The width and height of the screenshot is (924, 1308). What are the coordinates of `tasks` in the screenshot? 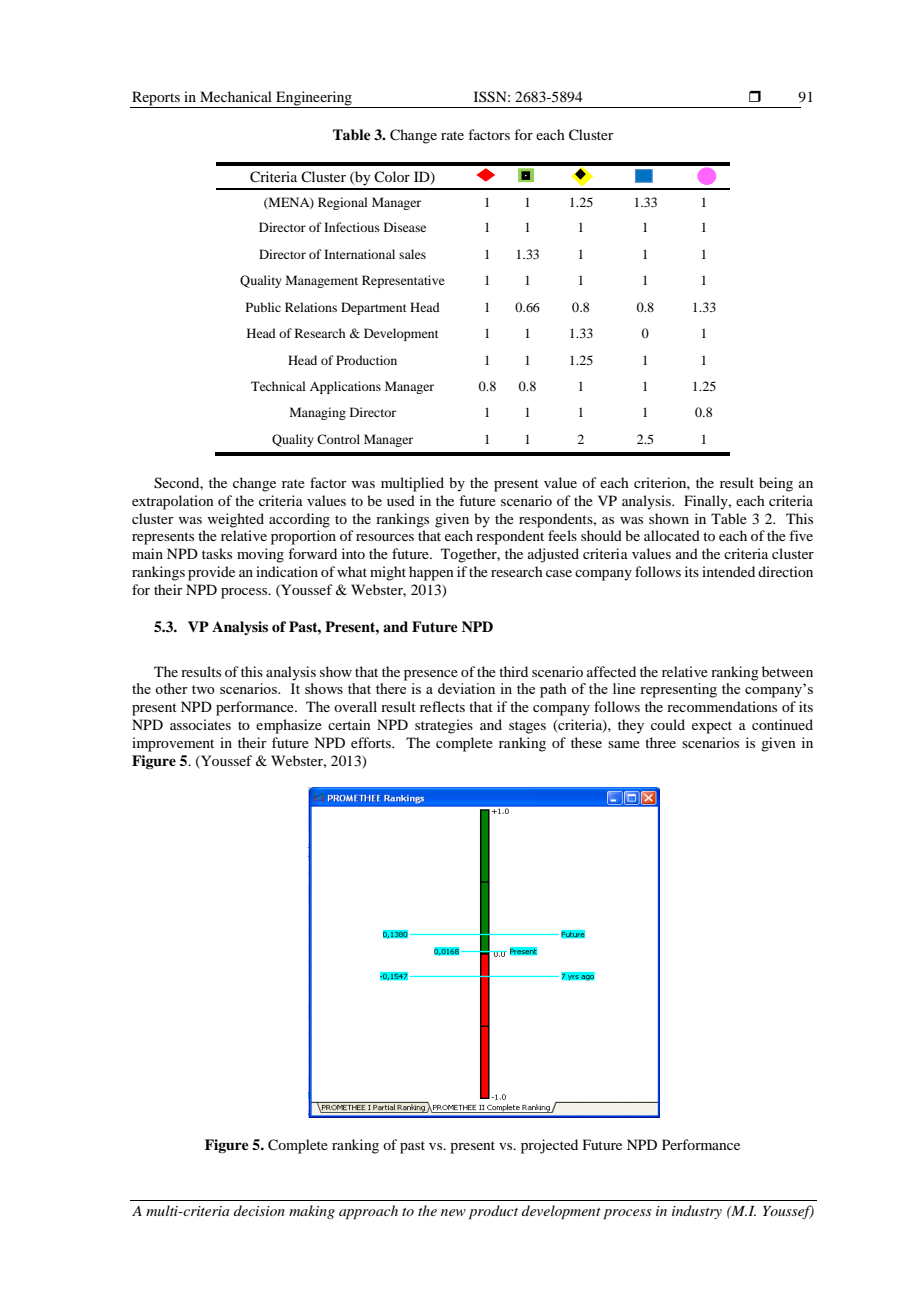 It's located at (217, 553).
